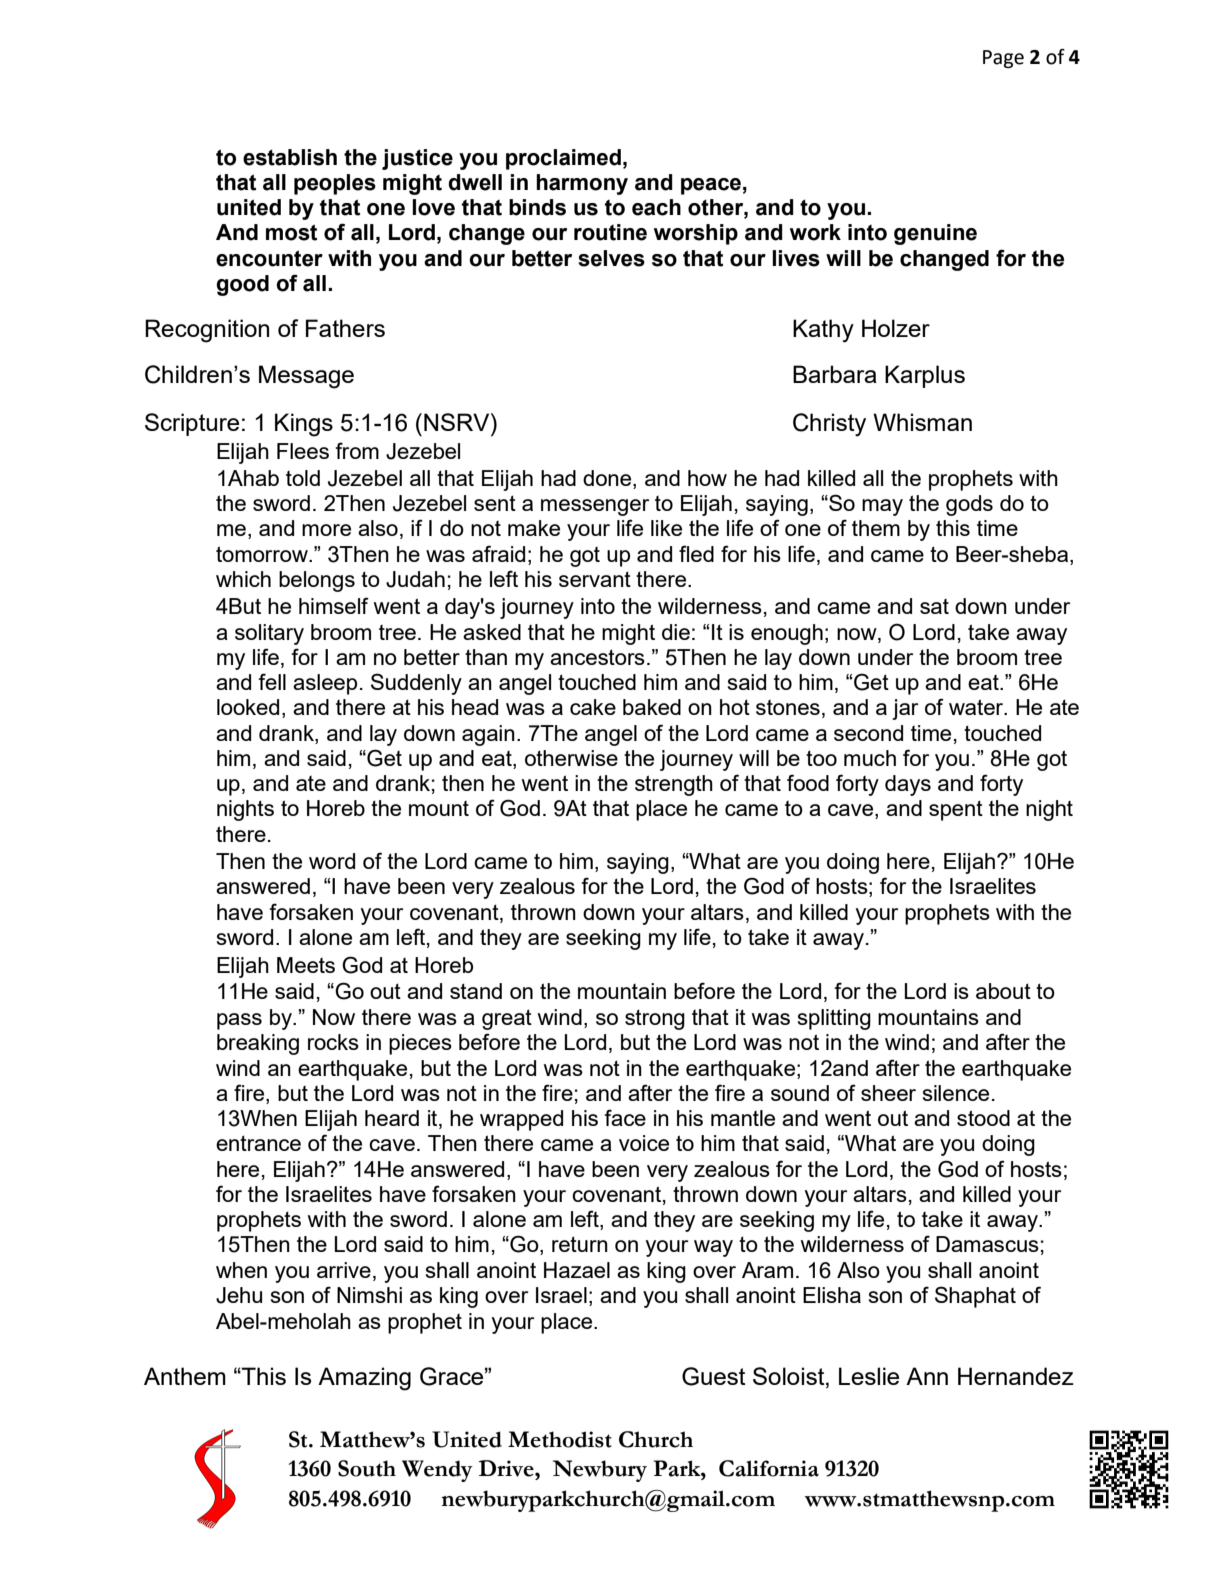  I want to click on Methodist, so click(560, 1439).
